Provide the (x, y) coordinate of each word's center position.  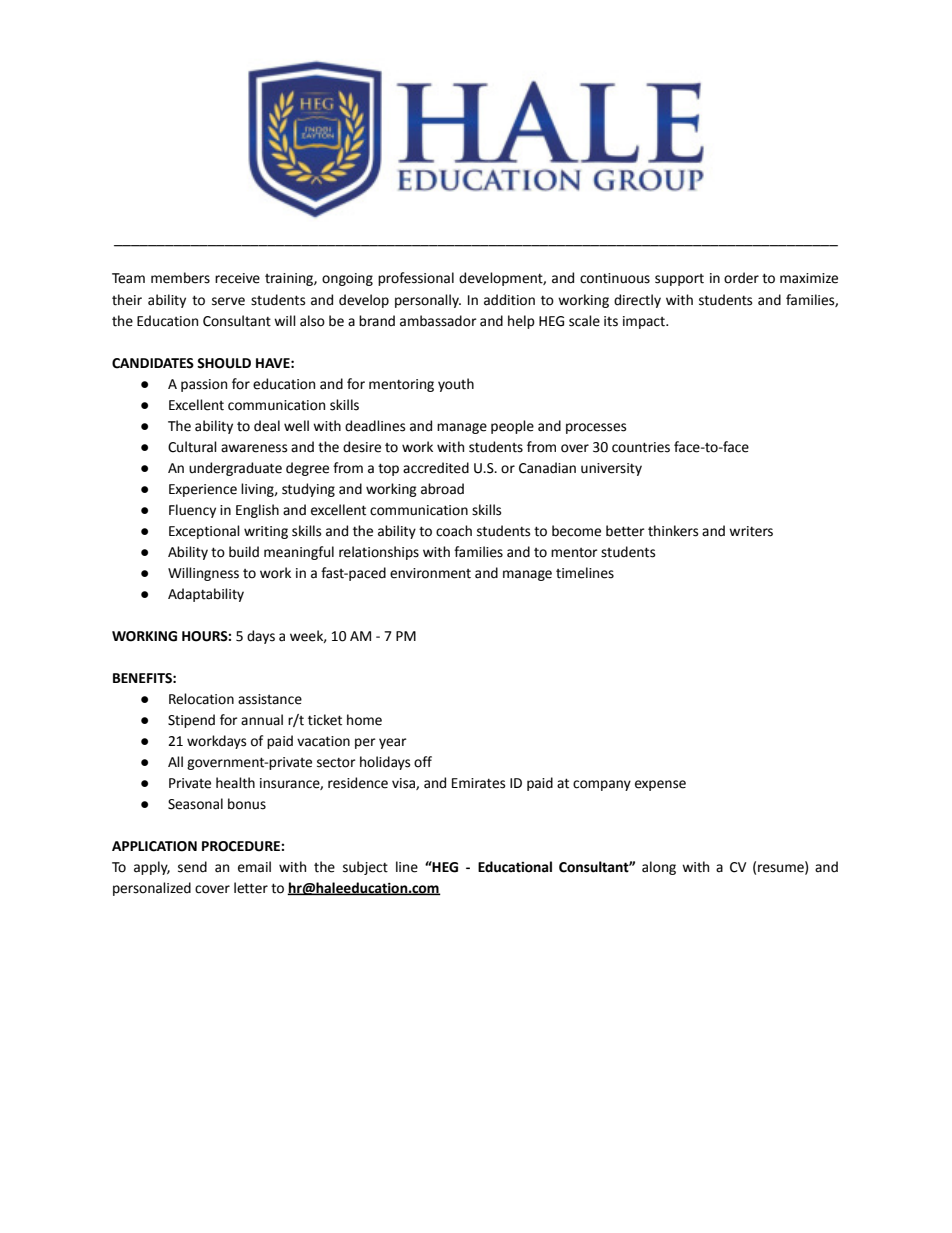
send (192, 867)
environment (430, 573)
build (244, 552)
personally (428, 301)
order (741, 278)
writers (751, 531)
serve (228, 301)
